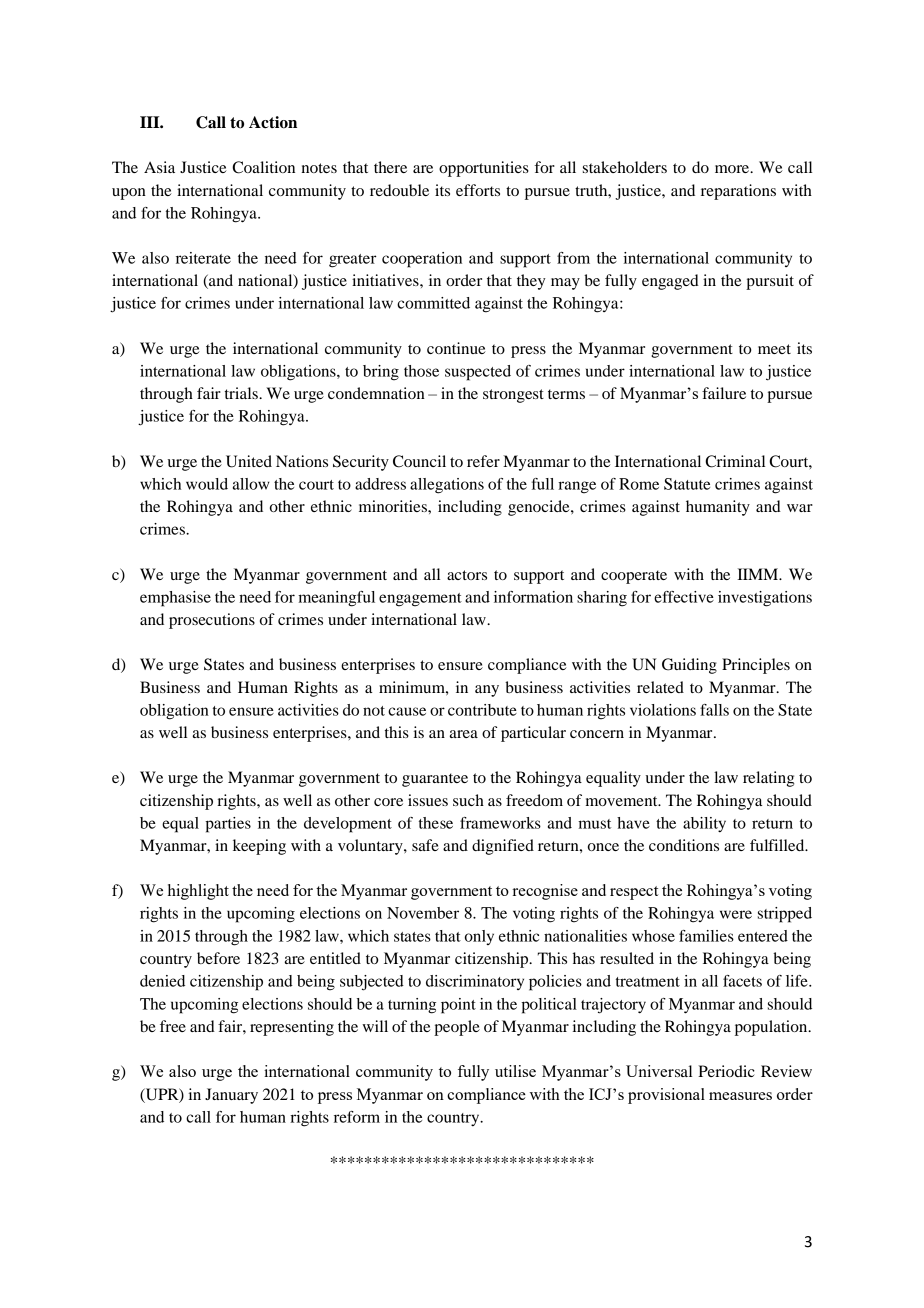  Describe the element at coordinates (420, 600) in the image. I see `engagement` at that location.
